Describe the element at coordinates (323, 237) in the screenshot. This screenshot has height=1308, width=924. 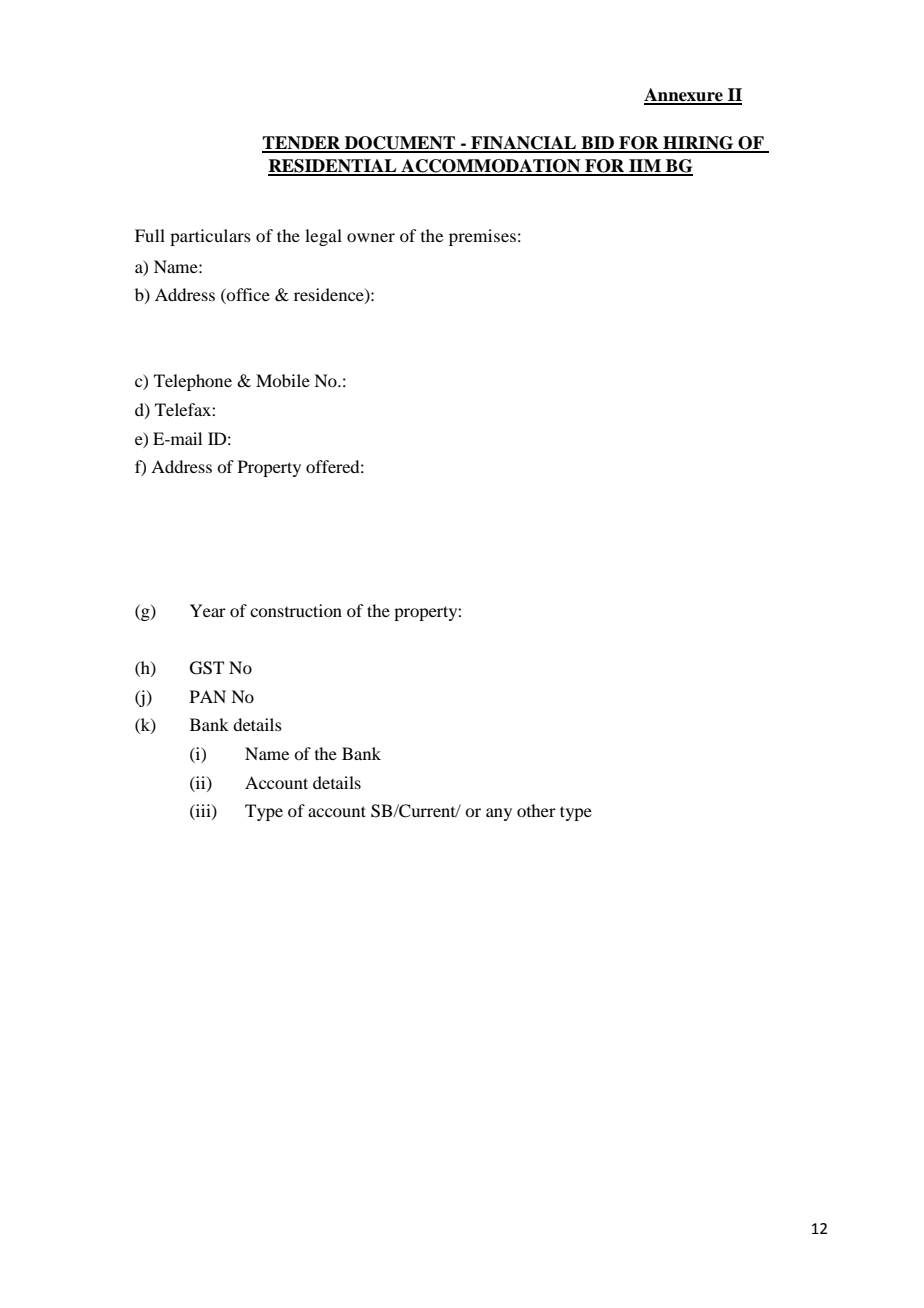
I see `legal` at that location.
